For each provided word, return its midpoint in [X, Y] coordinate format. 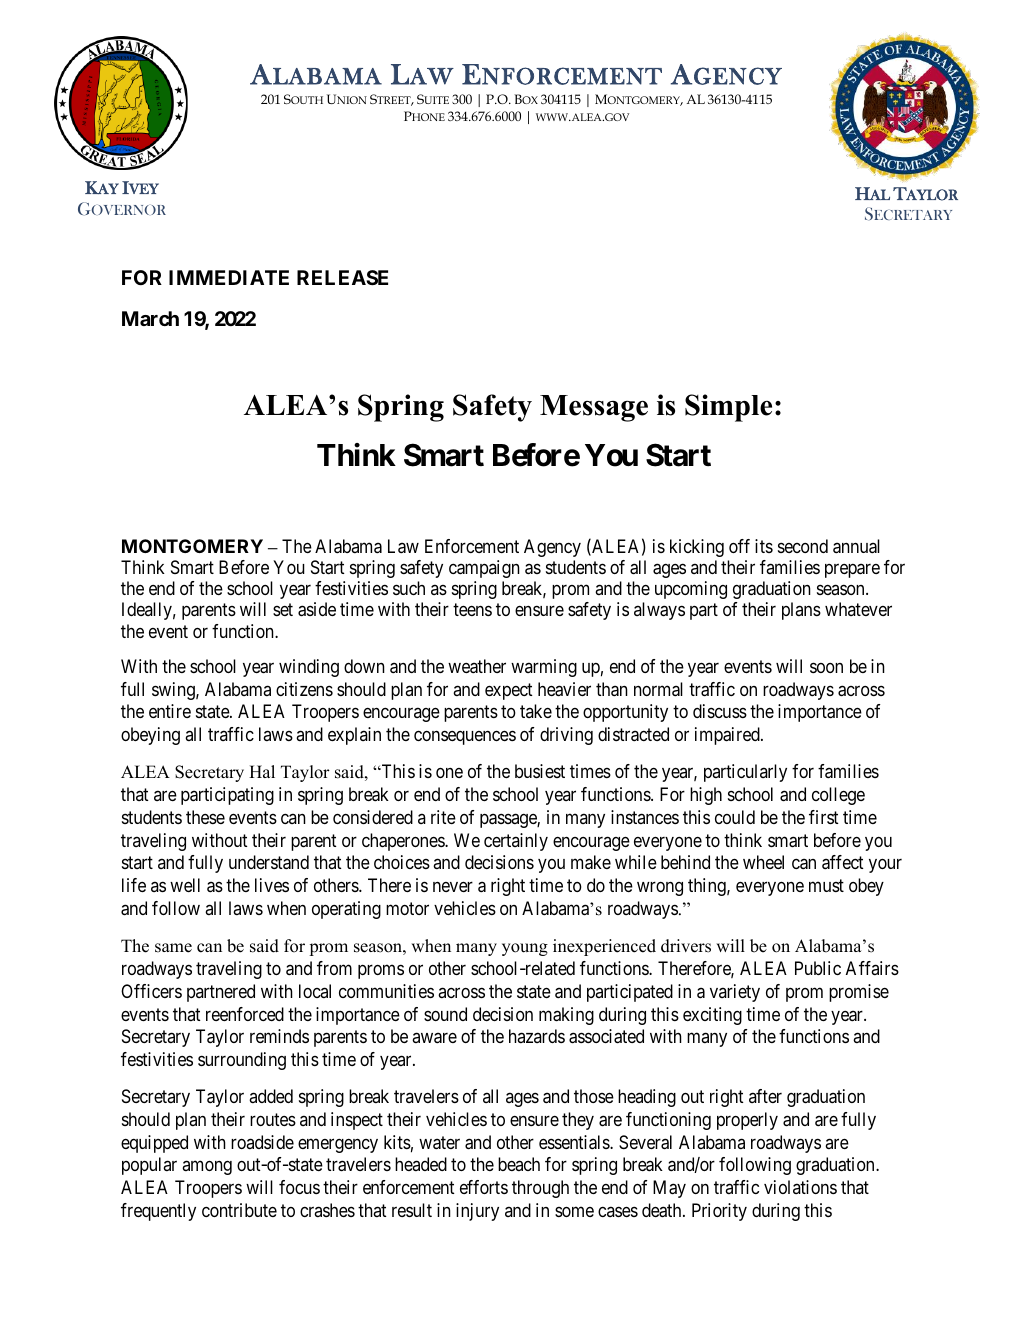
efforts [484, 1187]
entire [170, 711]
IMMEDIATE [229, 277]
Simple [728, 408]
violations [800, 1187]
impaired [728, 736]
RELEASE [342, 277]
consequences [465, 738]
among [207, 1168]
